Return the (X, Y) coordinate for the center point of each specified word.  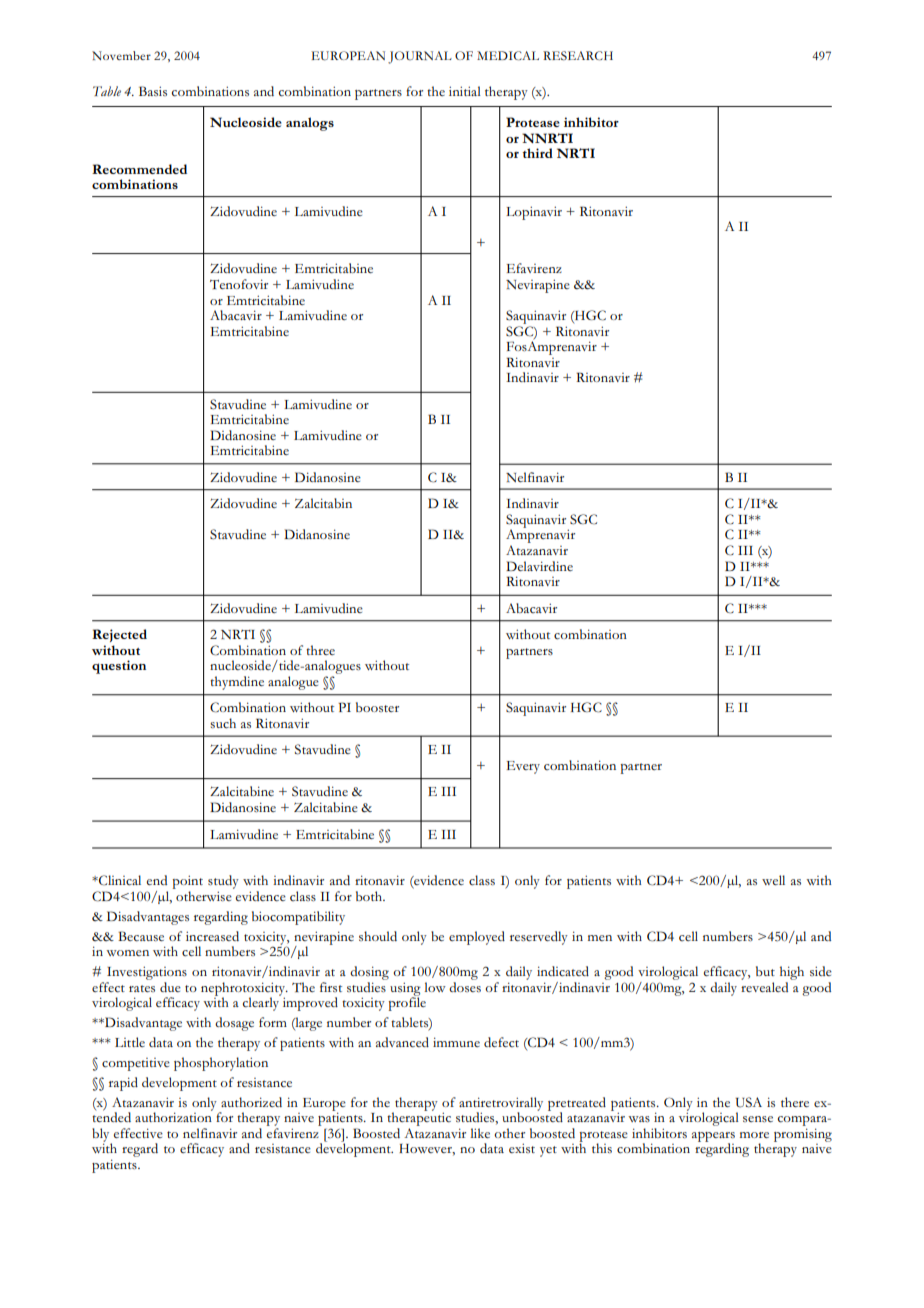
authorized (251, 1102)
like (480, 1133)
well (773, 880)
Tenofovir (239, 284)
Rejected (119, 635)
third (538, 153)
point (187, 882)
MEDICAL (508, 55)
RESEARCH (578, 56)
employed (477, 938)
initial (465, 91)
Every (523, 767)
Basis (153, 91)
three (320, 650)
